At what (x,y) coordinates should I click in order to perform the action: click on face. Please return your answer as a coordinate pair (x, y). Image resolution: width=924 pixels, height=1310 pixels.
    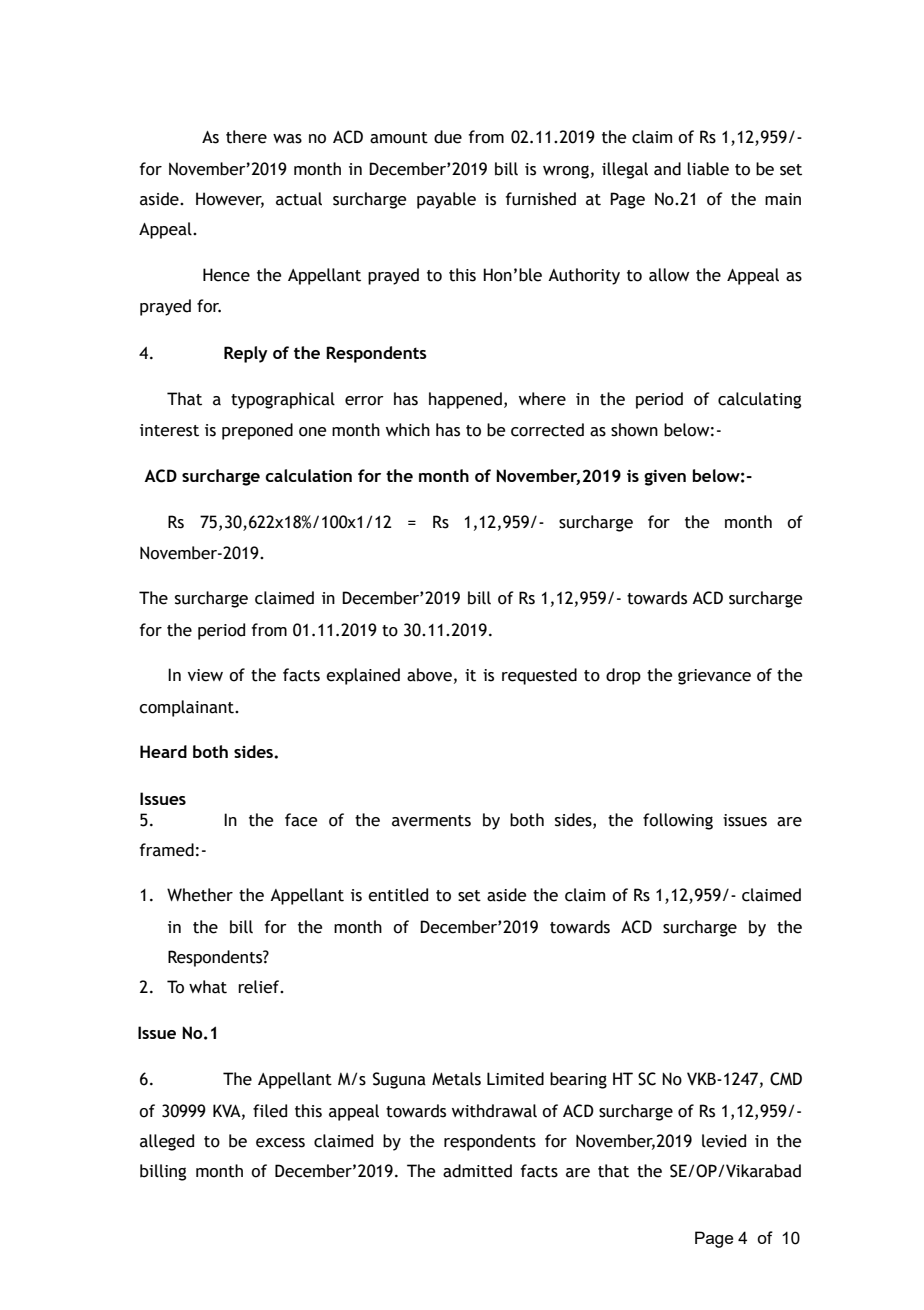
    Looking at the image, I should click on (301, 820).
